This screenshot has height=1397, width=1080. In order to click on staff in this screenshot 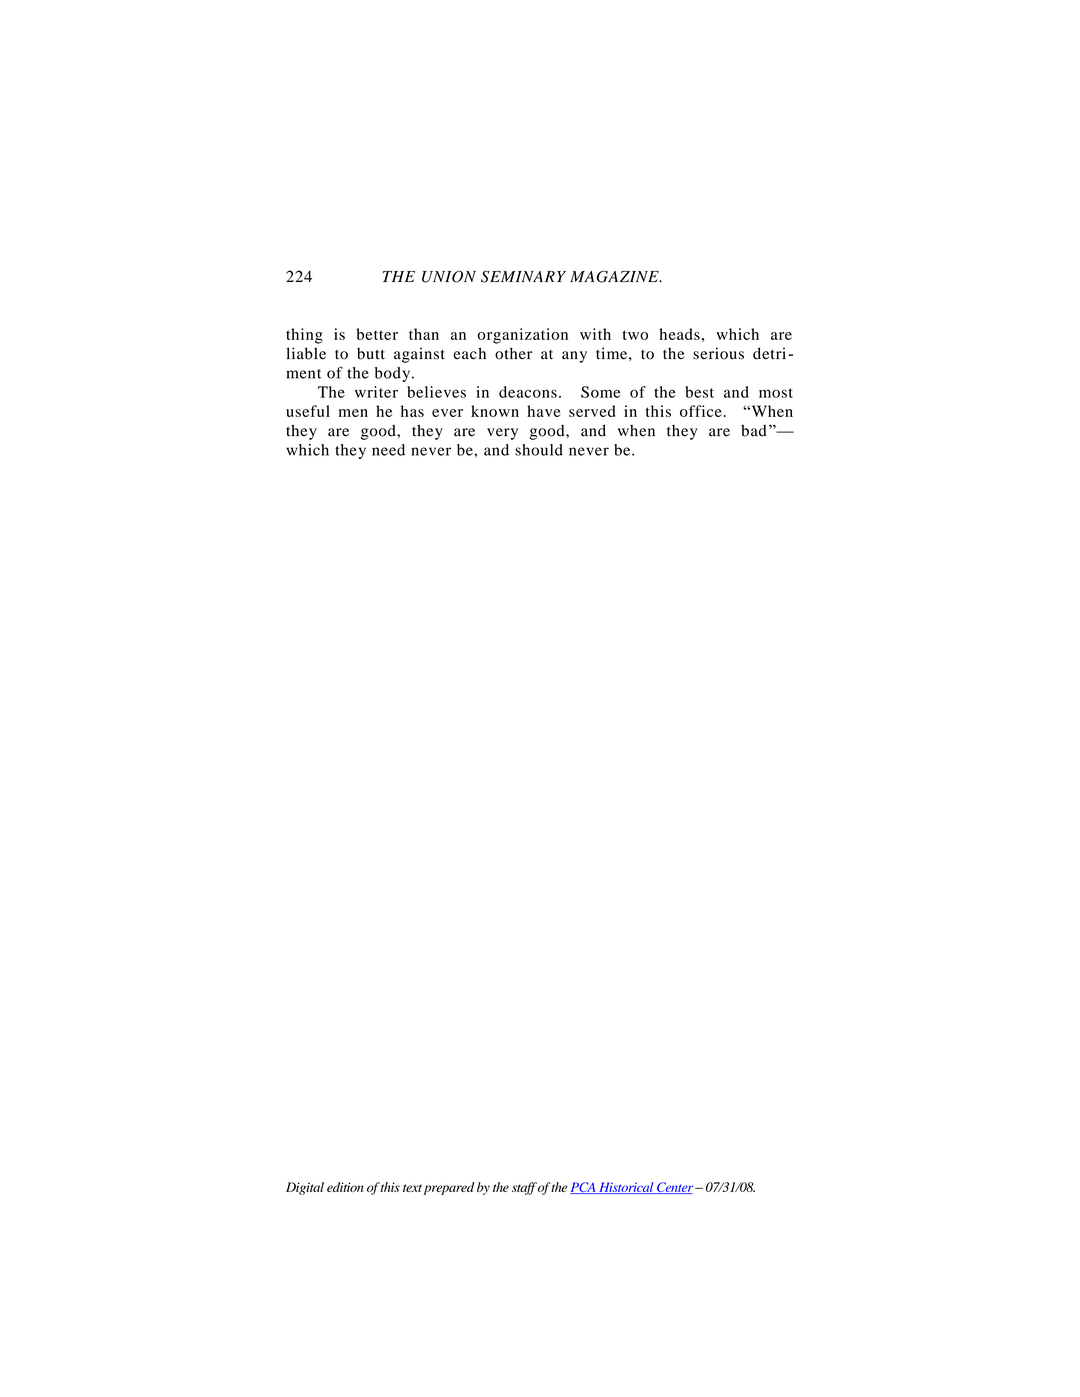, I will do `click(524, 1188)`.
